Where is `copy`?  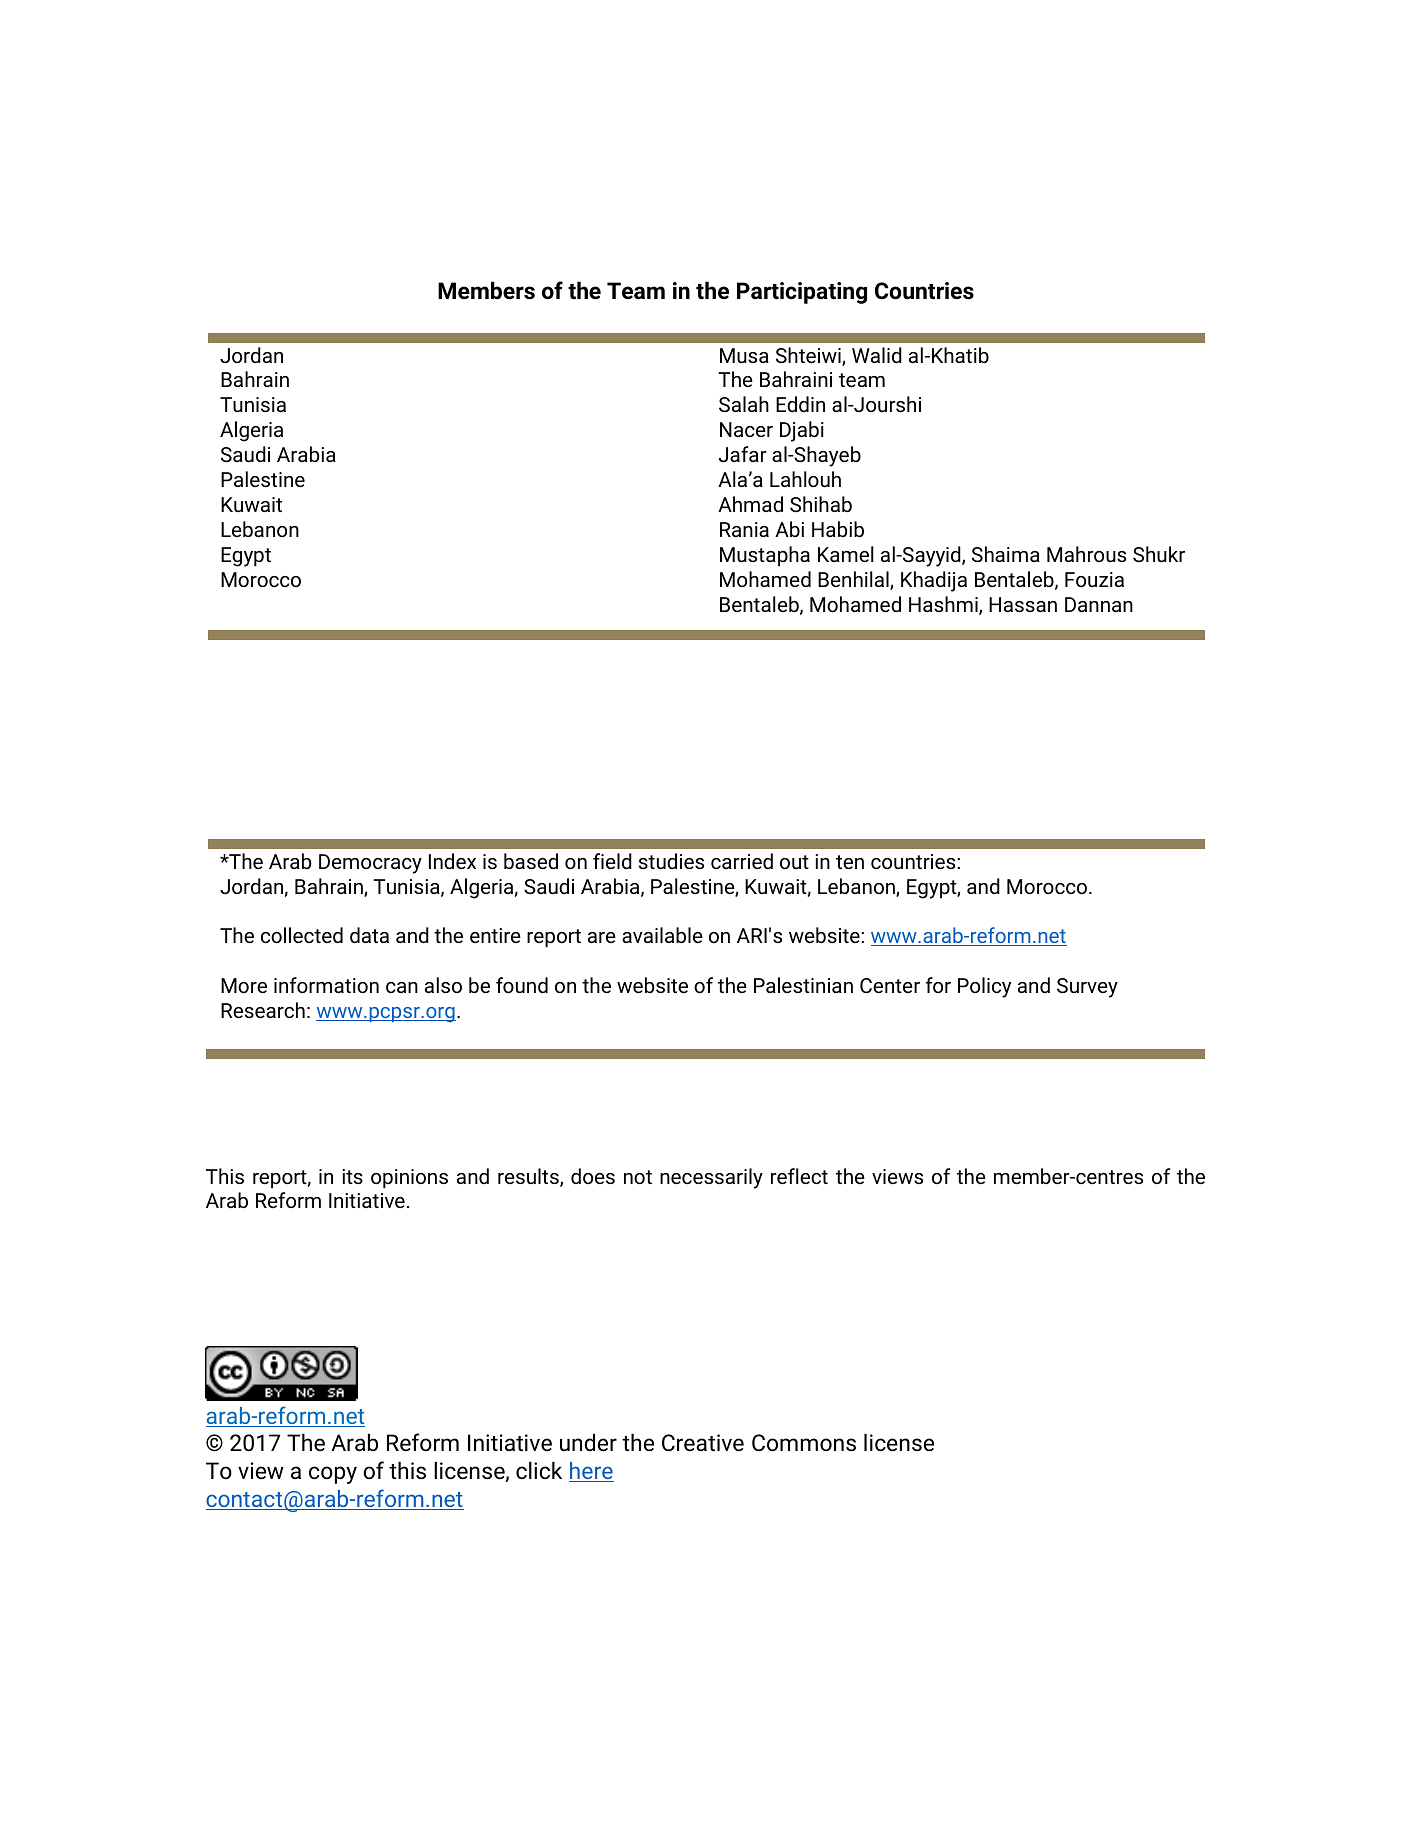 copy is located at coordinates (333, 1475).
